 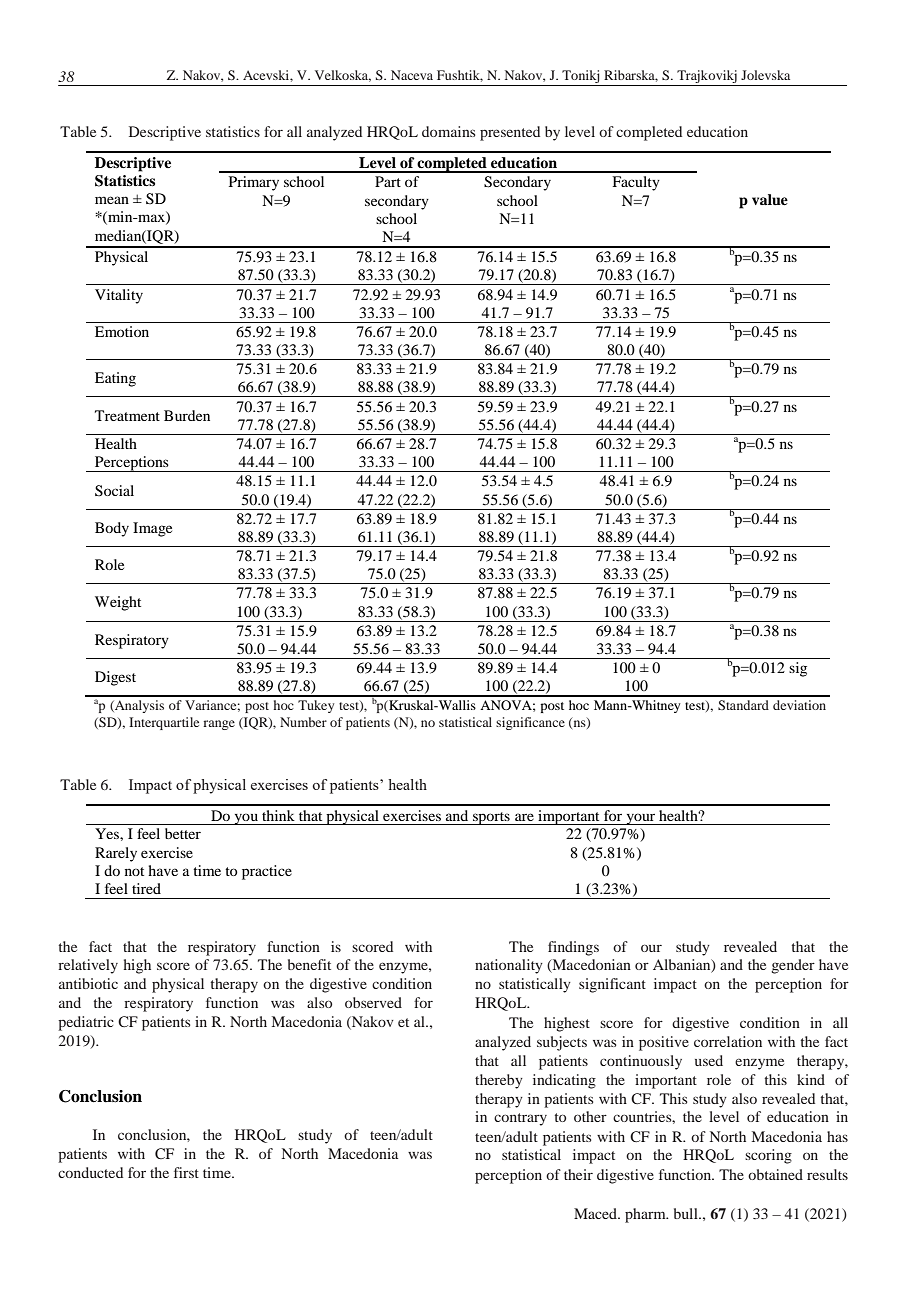 What do you see at coordinates (509, 966) in the page?
I see `nationality` at bounding box center [509, 966].
